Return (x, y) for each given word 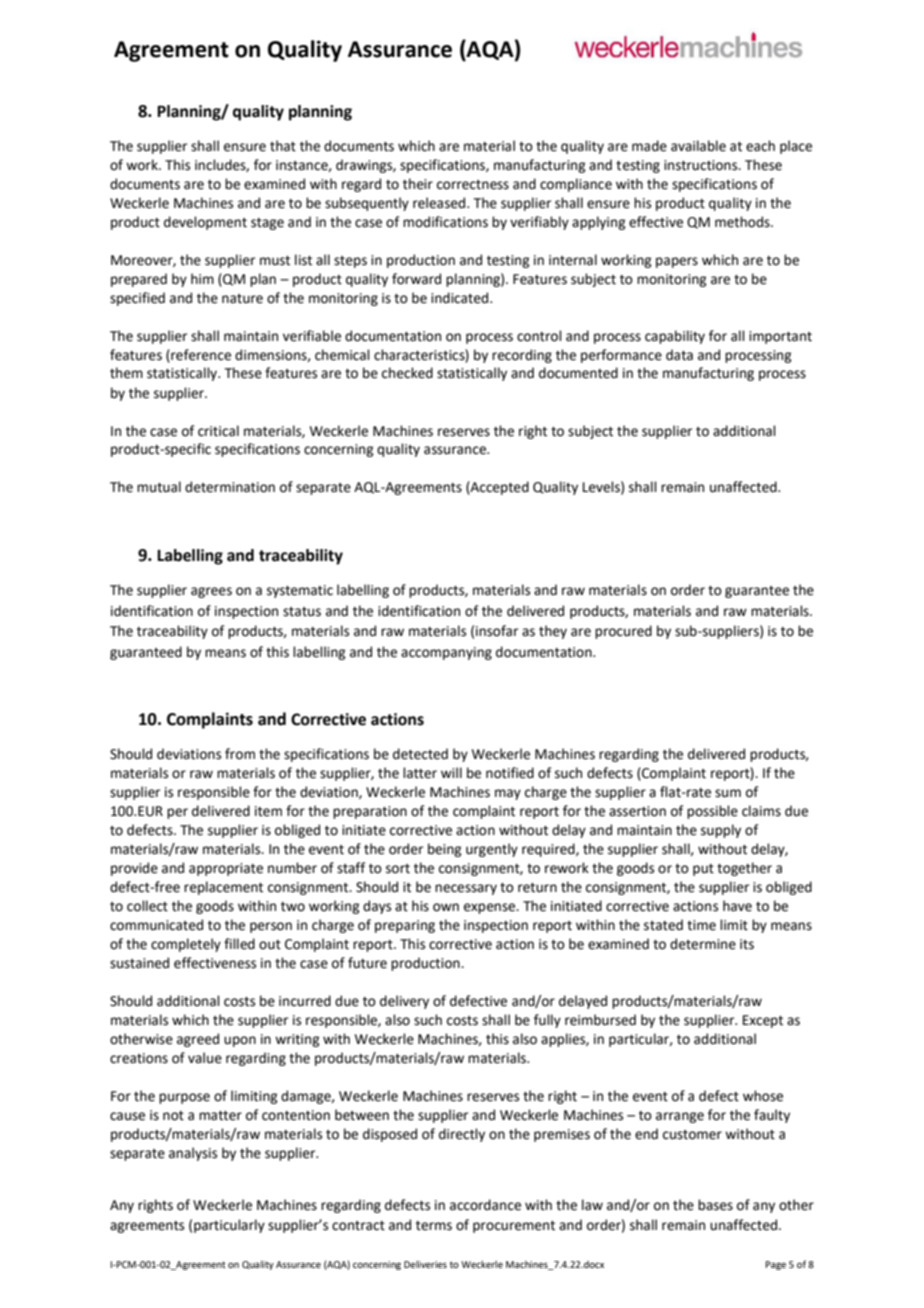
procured (623, 632)
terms (434, 1226)
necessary (466, 889)
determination (230, 487)
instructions (702, 165)
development (205, 223)
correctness (473, 185)
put (703, 870)
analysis (193, 1154)
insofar (497, 631)
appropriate (226, 869)
